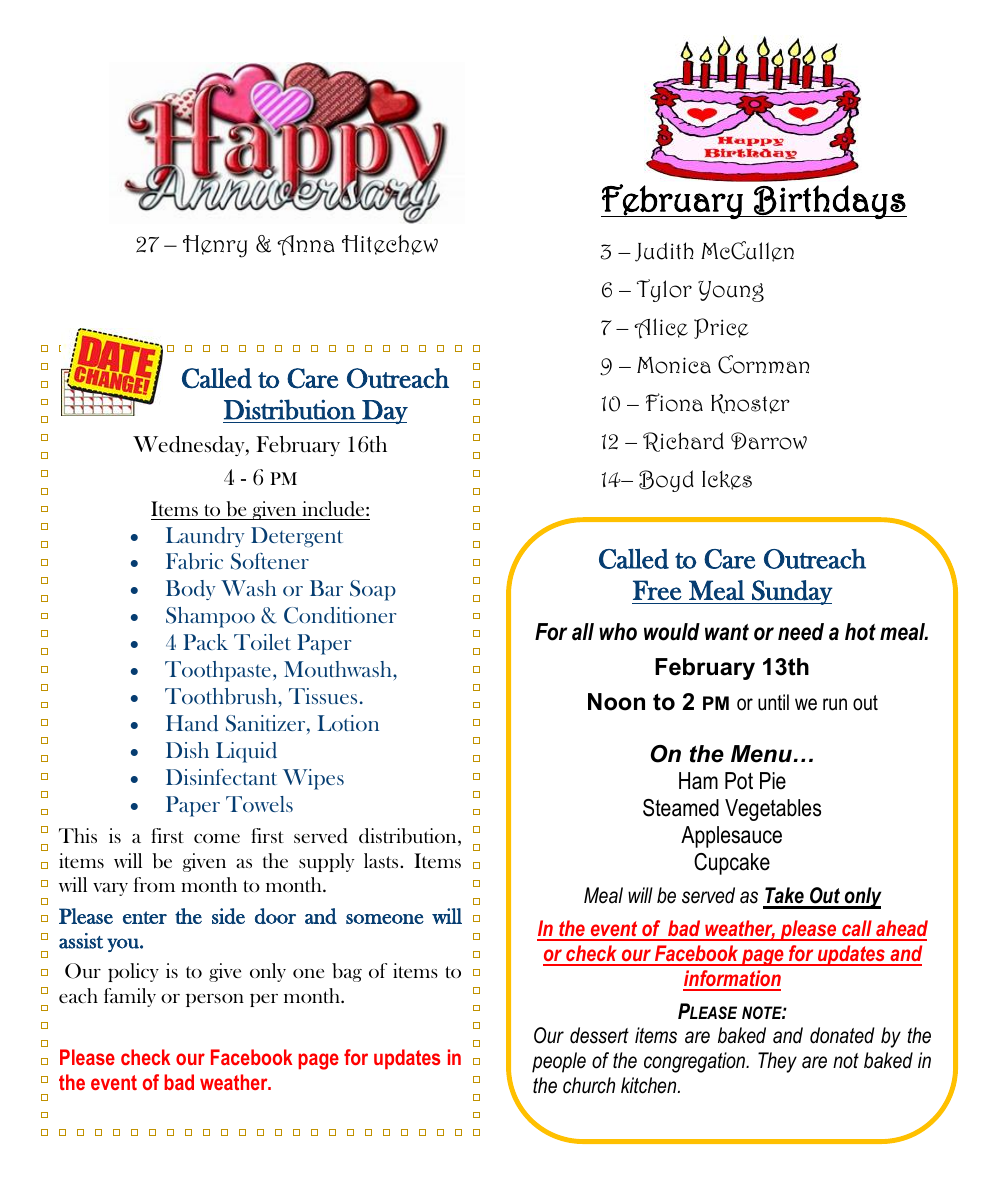 The image size is (991, 1204). Describe the element at coordinates (801, 632) in the image. I see `need` at that location.
